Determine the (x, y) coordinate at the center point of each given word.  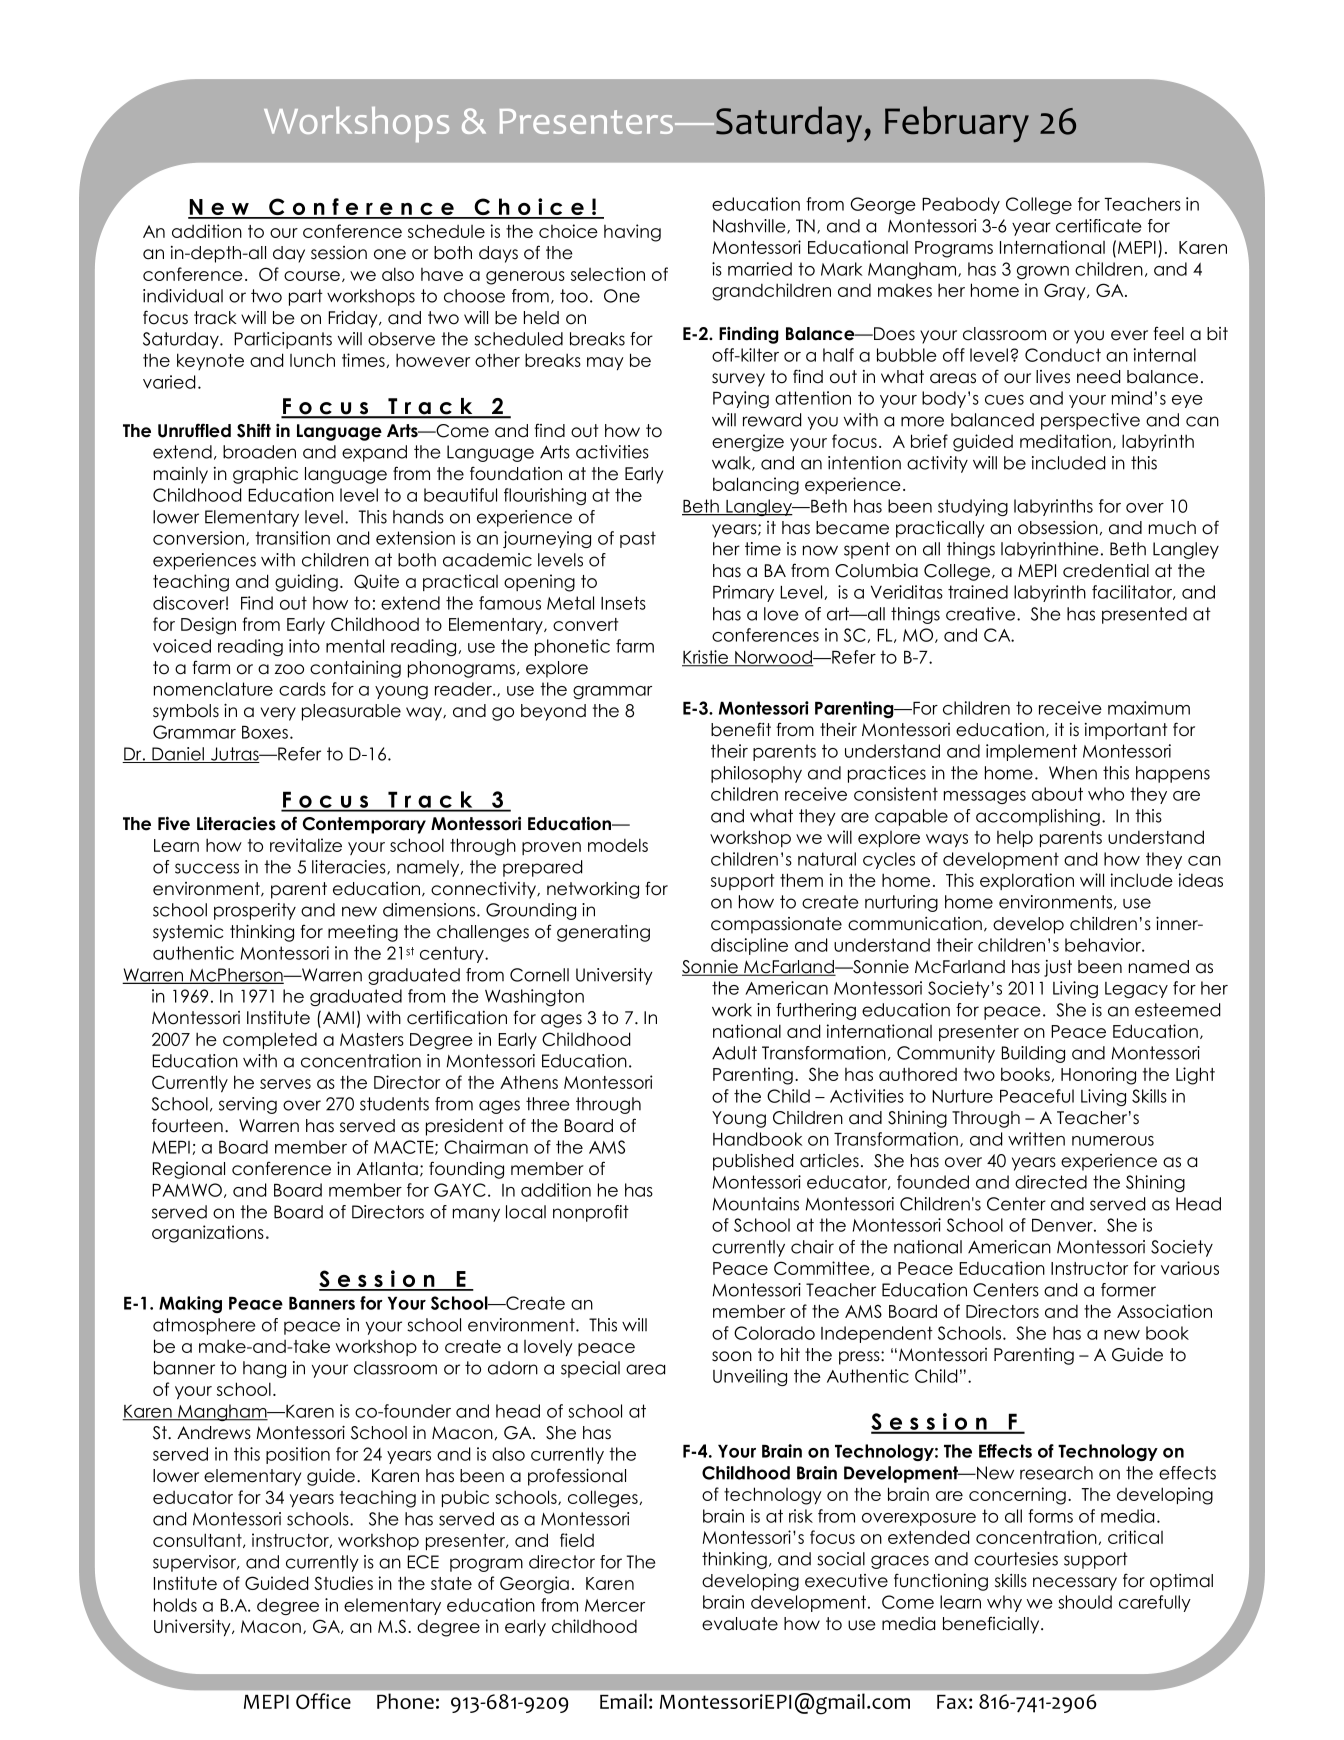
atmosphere (204, 1326)
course (312, 276)
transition (292, 538)
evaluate (740, 1624)
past (638, 539)
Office (323, 1701)
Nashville (750, 226)
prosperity (255, 911)
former (1128, 1290)
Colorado (774, 1333)
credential (1106, 571)
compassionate (776, 925)
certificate (1098, 226)
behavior (1104, 945)
